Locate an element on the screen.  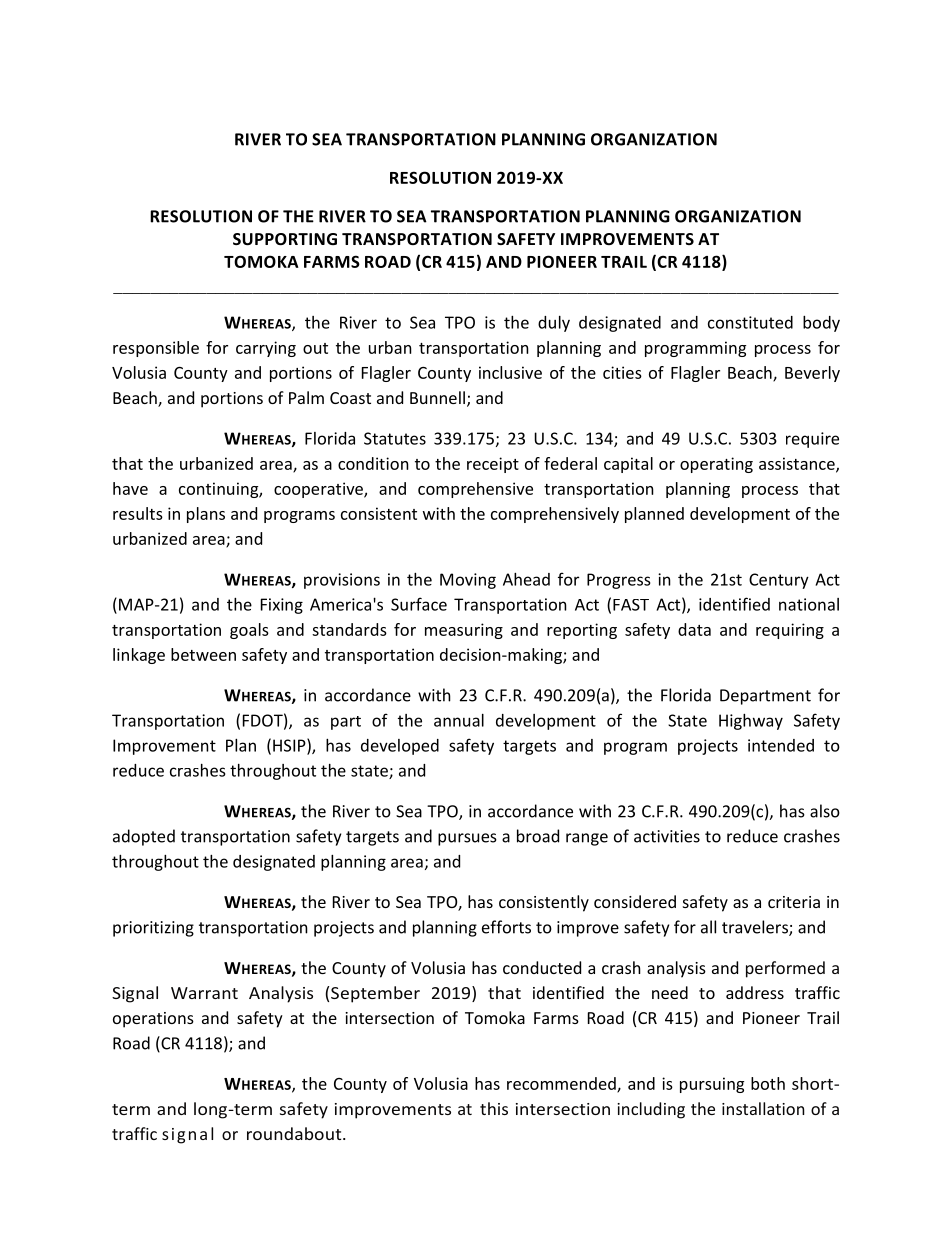
roundabout is located at coordinates (295, 1133).
